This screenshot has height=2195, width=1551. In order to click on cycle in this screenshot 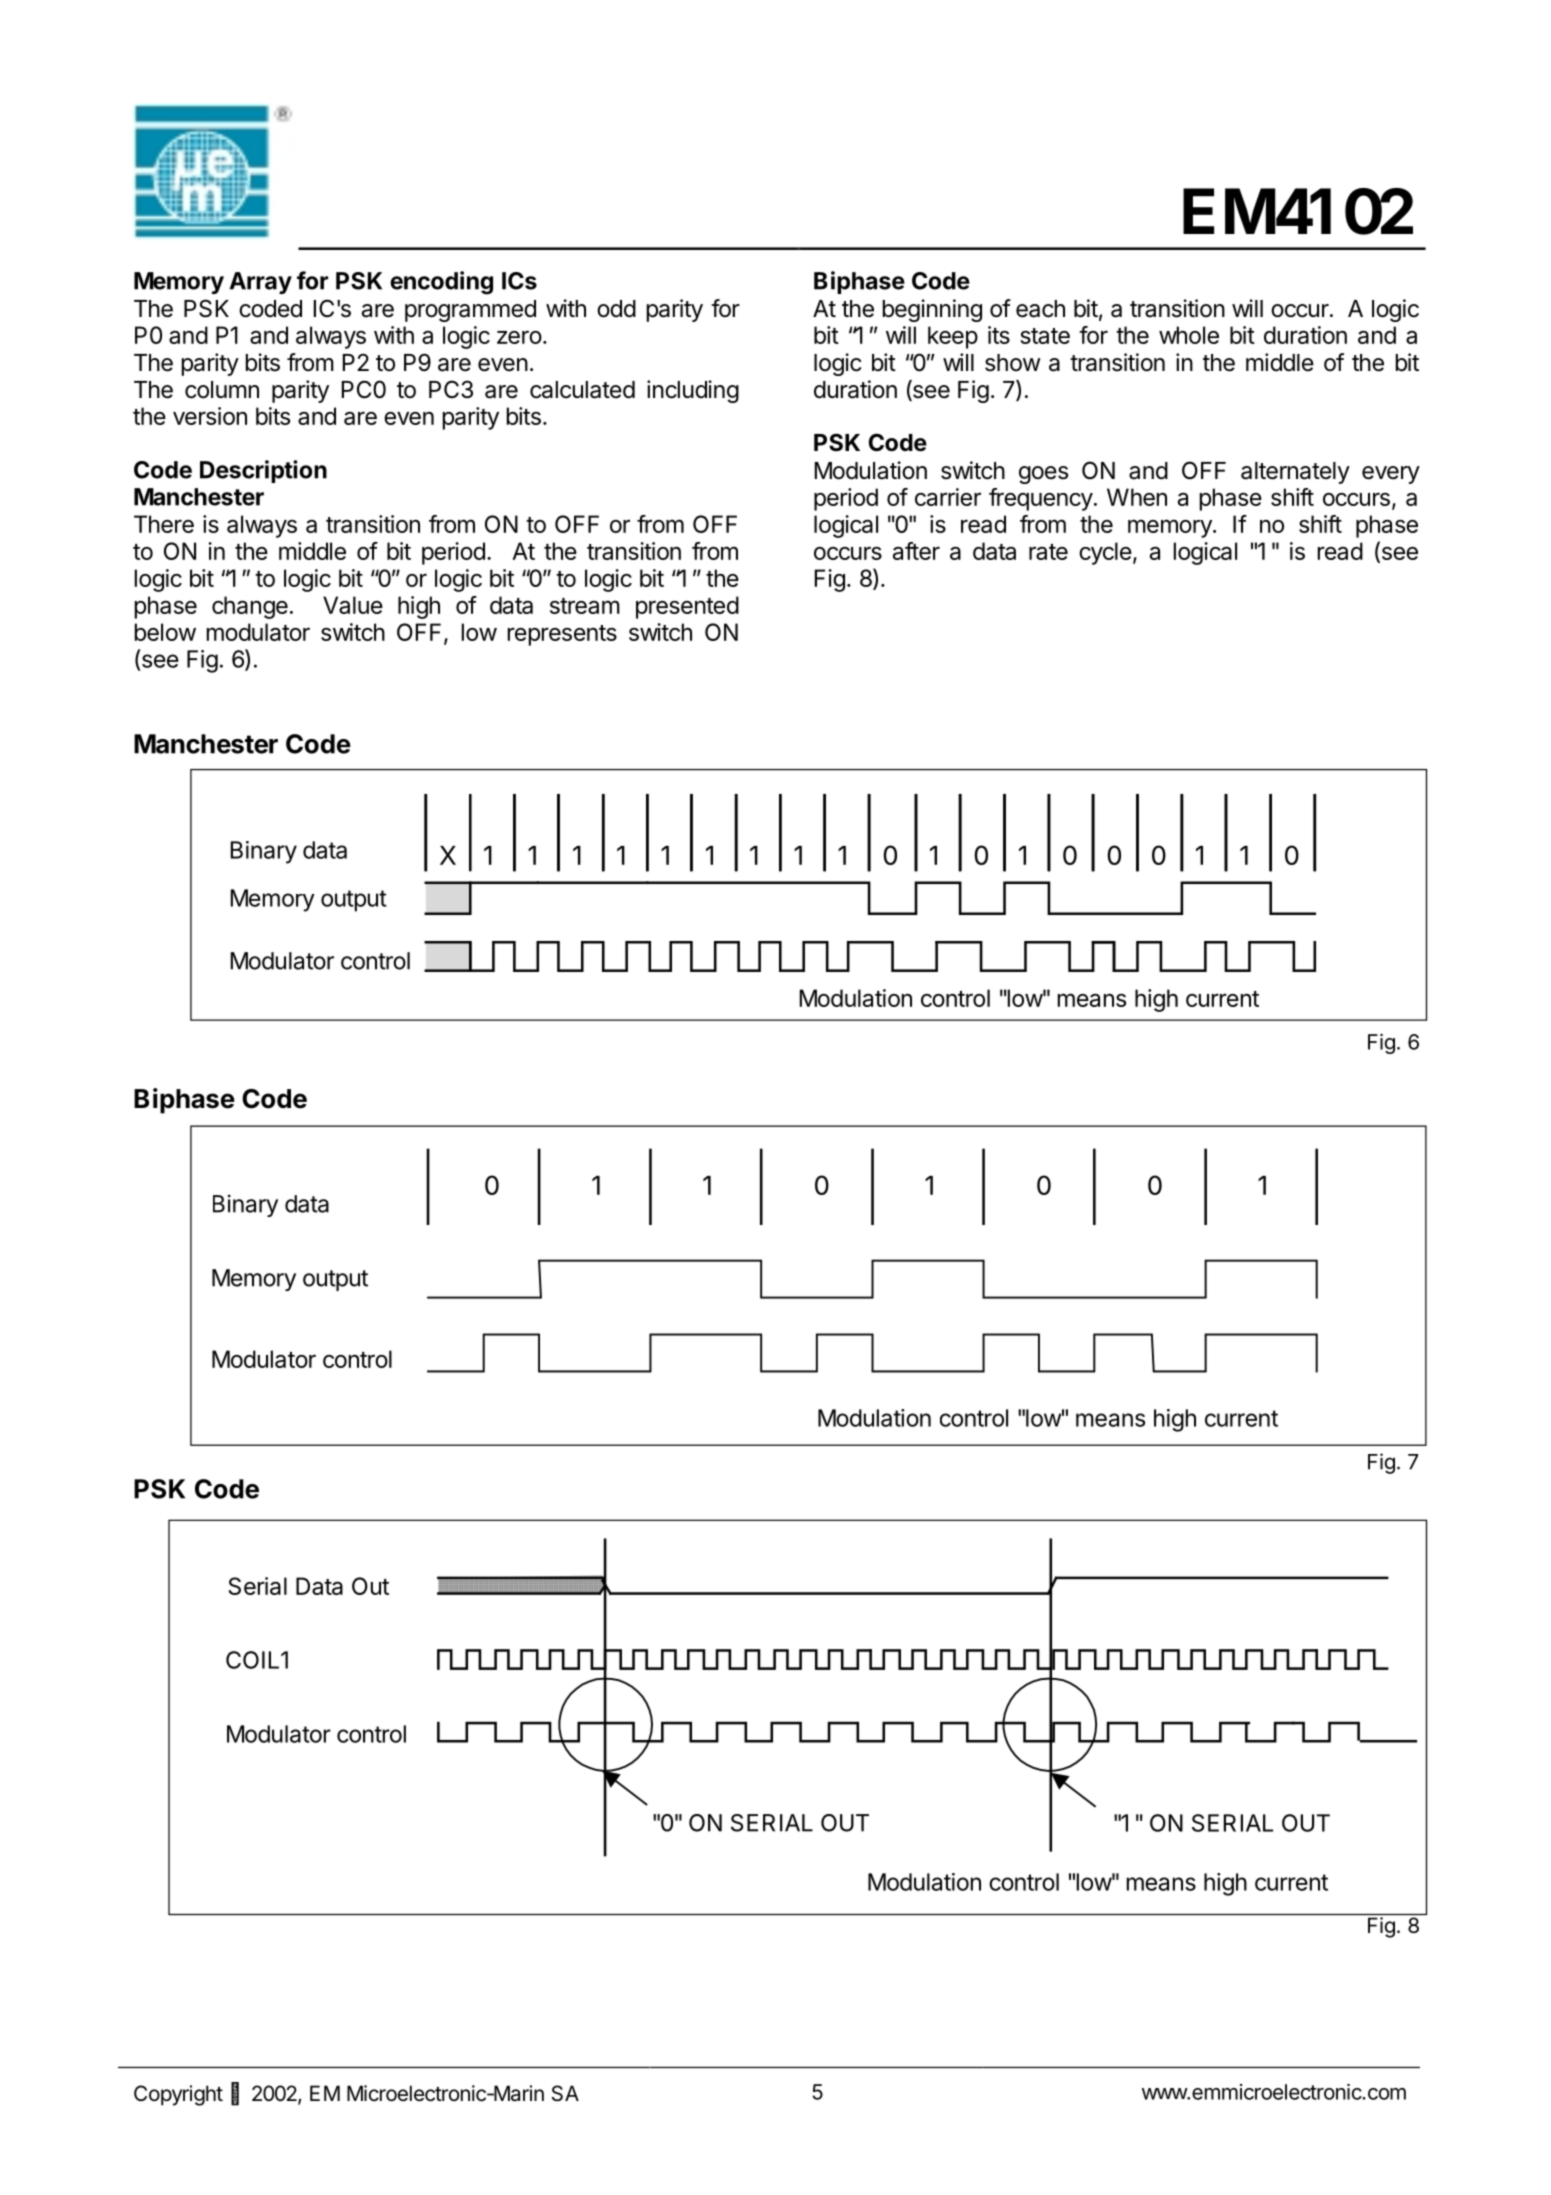, I will do `click(1105, 553)`.
